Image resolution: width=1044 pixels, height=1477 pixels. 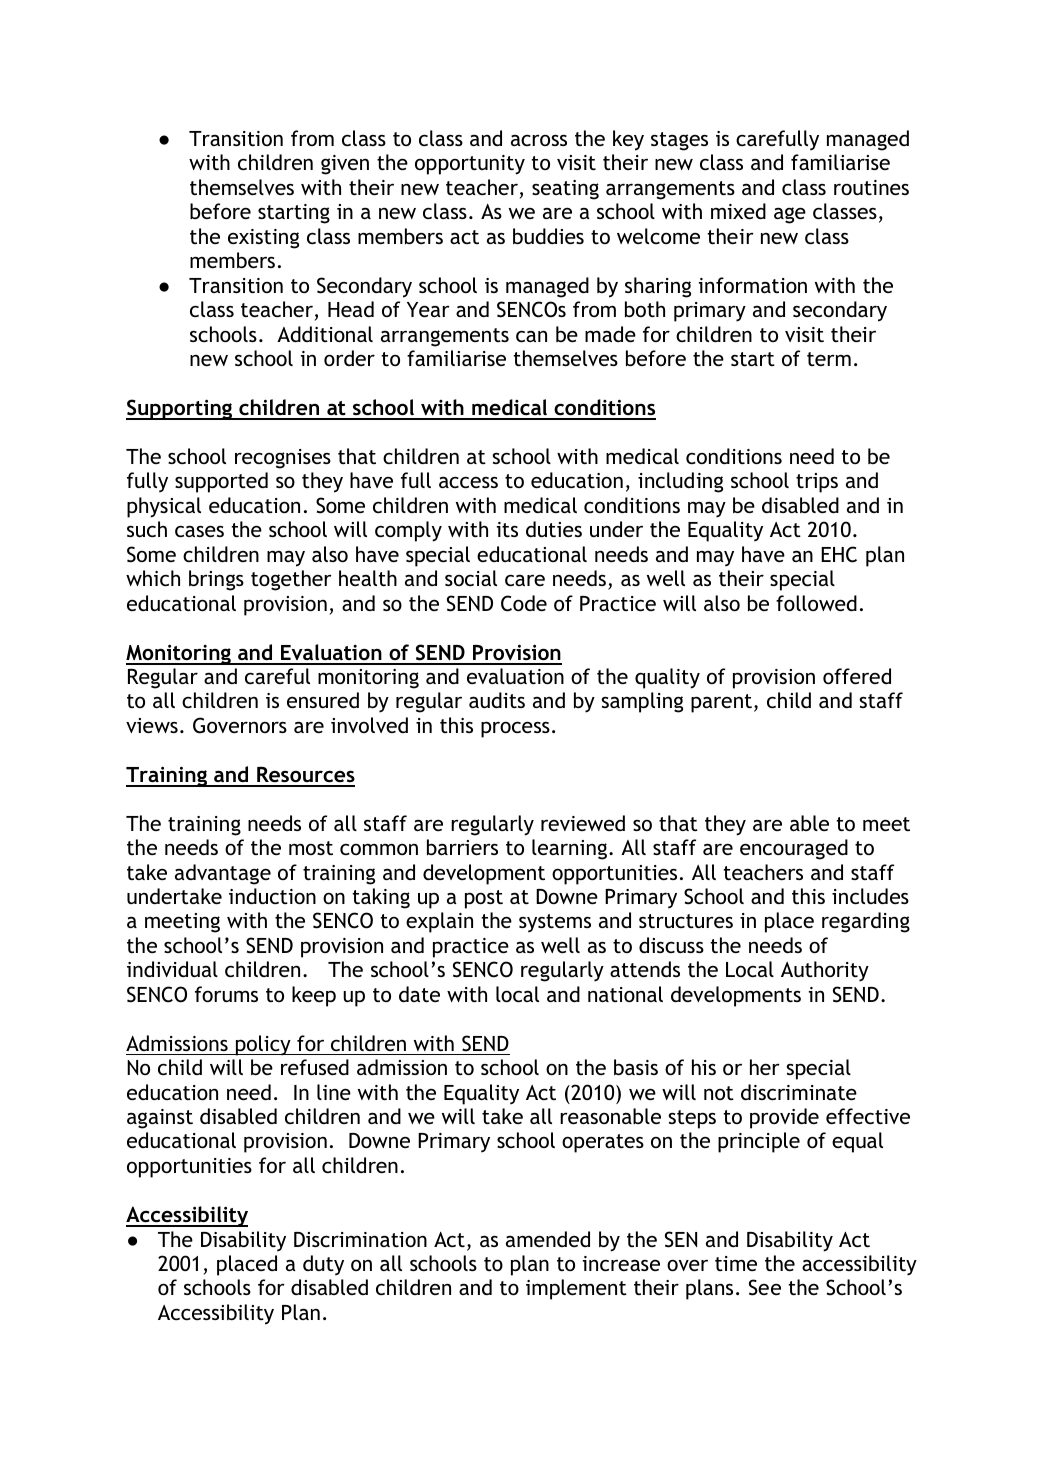 I want to click on duty, so click(x=323, y=1265).
